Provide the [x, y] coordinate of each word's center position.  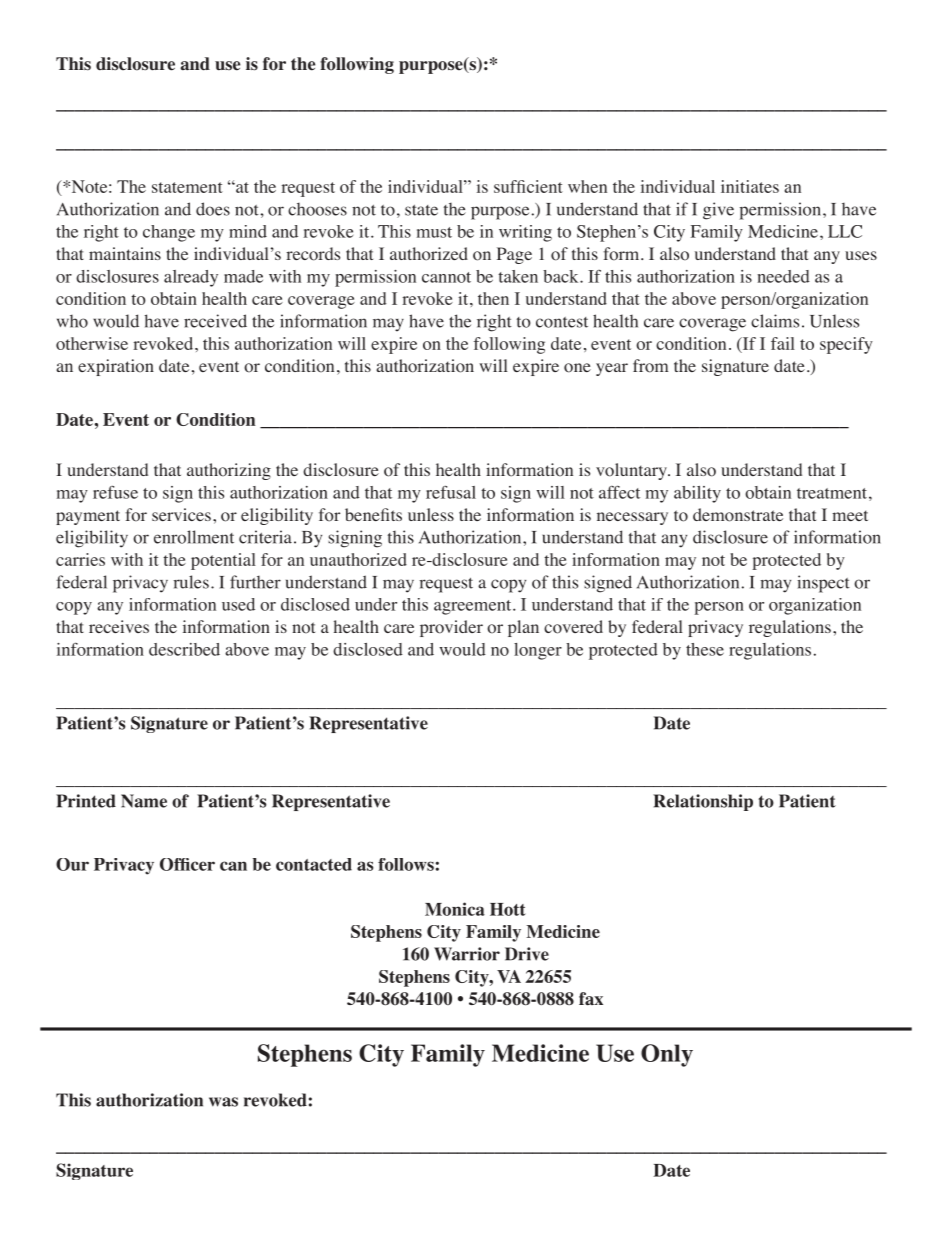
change [169, 233]
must [434, 232]
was [223, 1102]
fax [591, 999]
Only [667, 1055]
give [718, 211]
